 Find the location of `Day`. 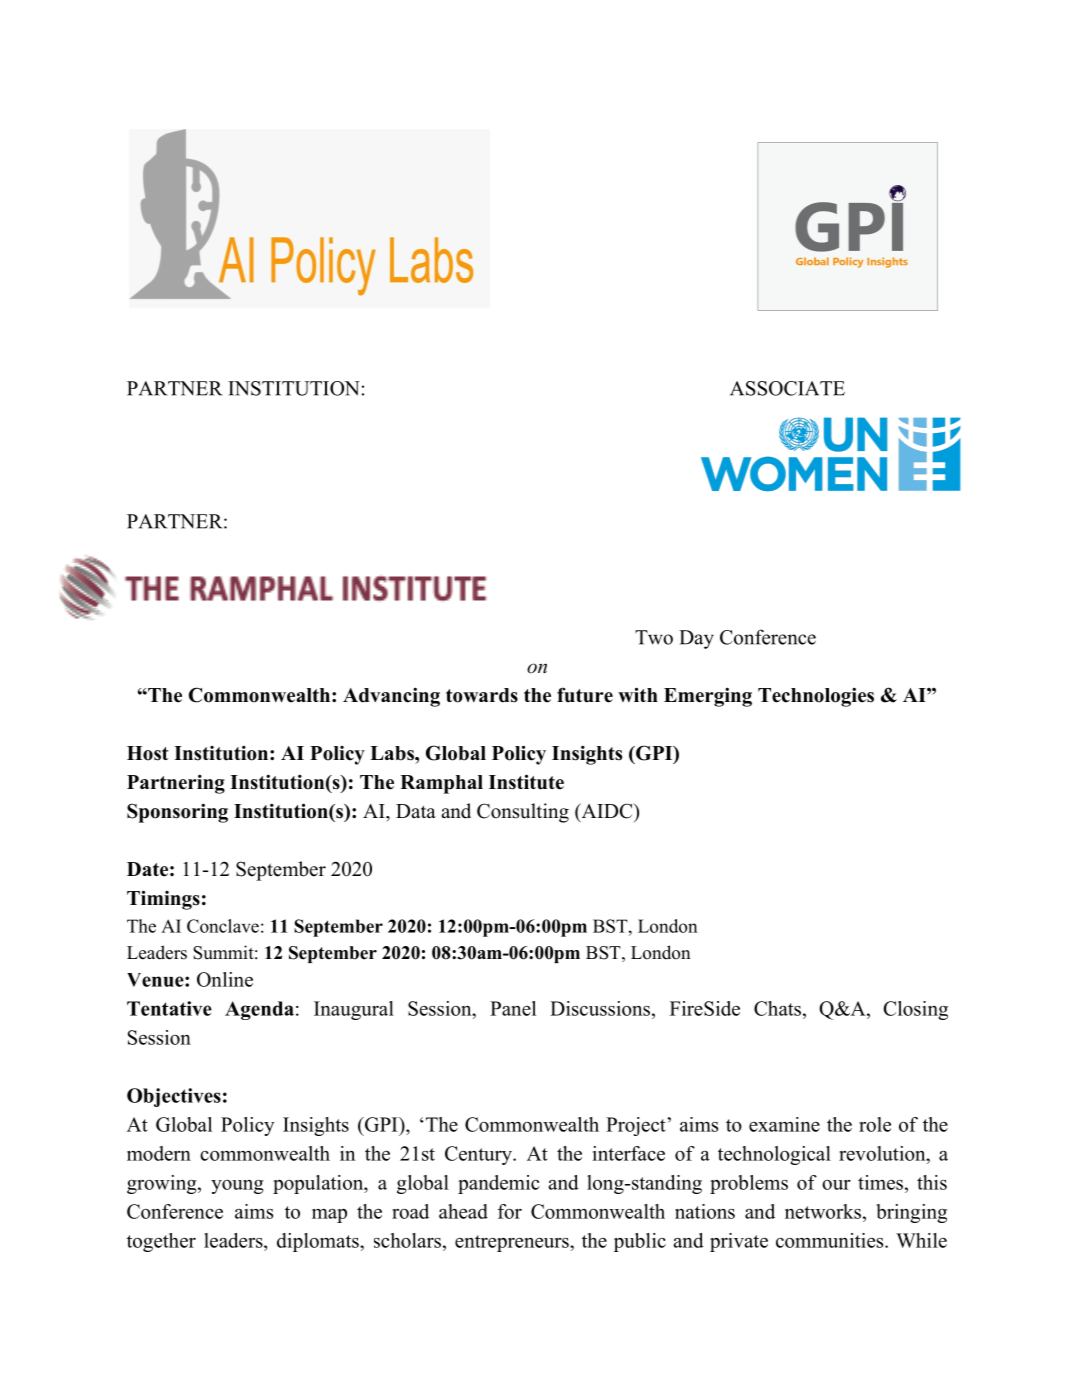

Day is located at coordinates (696, 639).
